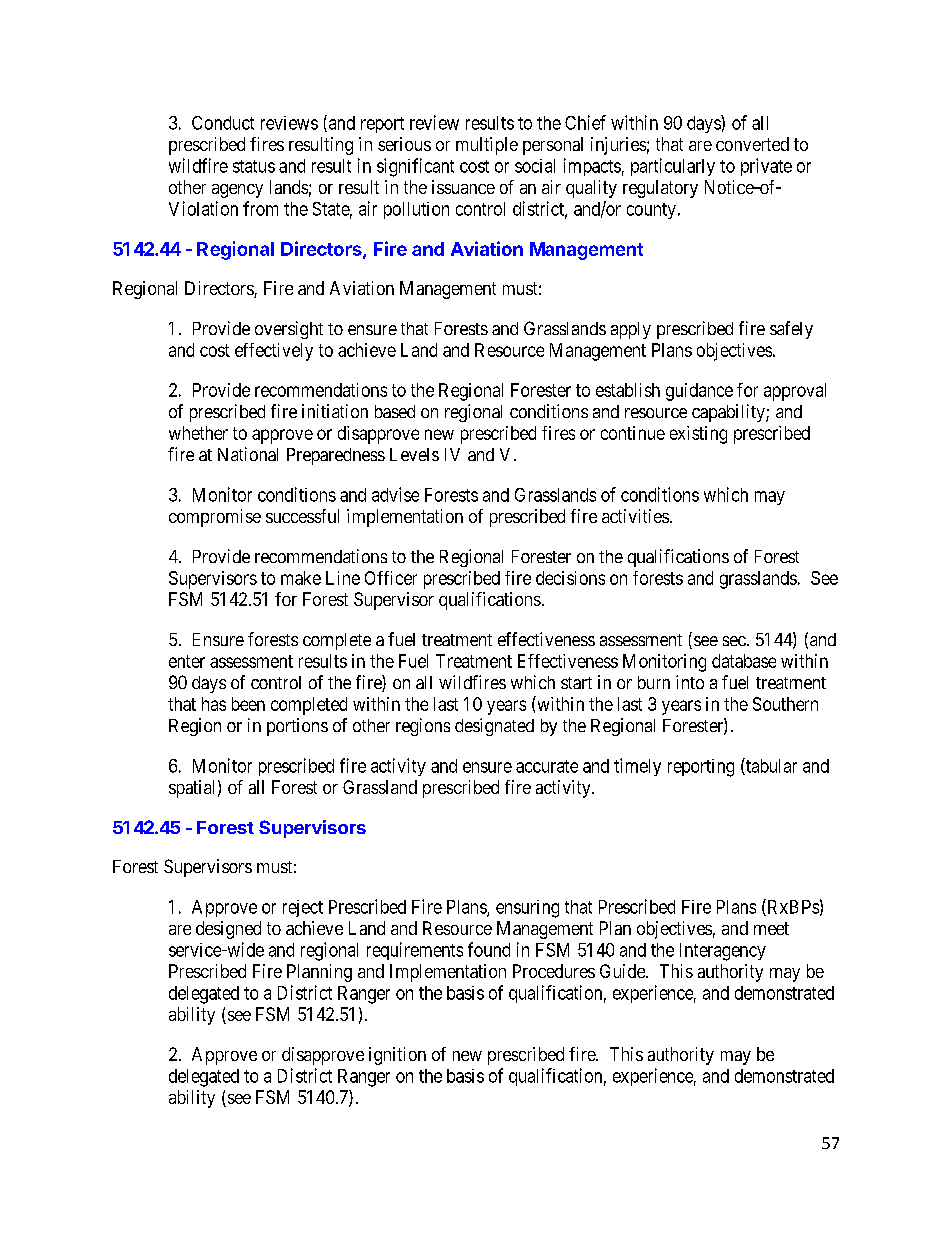  What do you see at coordinates (228, 930) in the screenshot?
I see `designed` at bounding box center [228, 930].
